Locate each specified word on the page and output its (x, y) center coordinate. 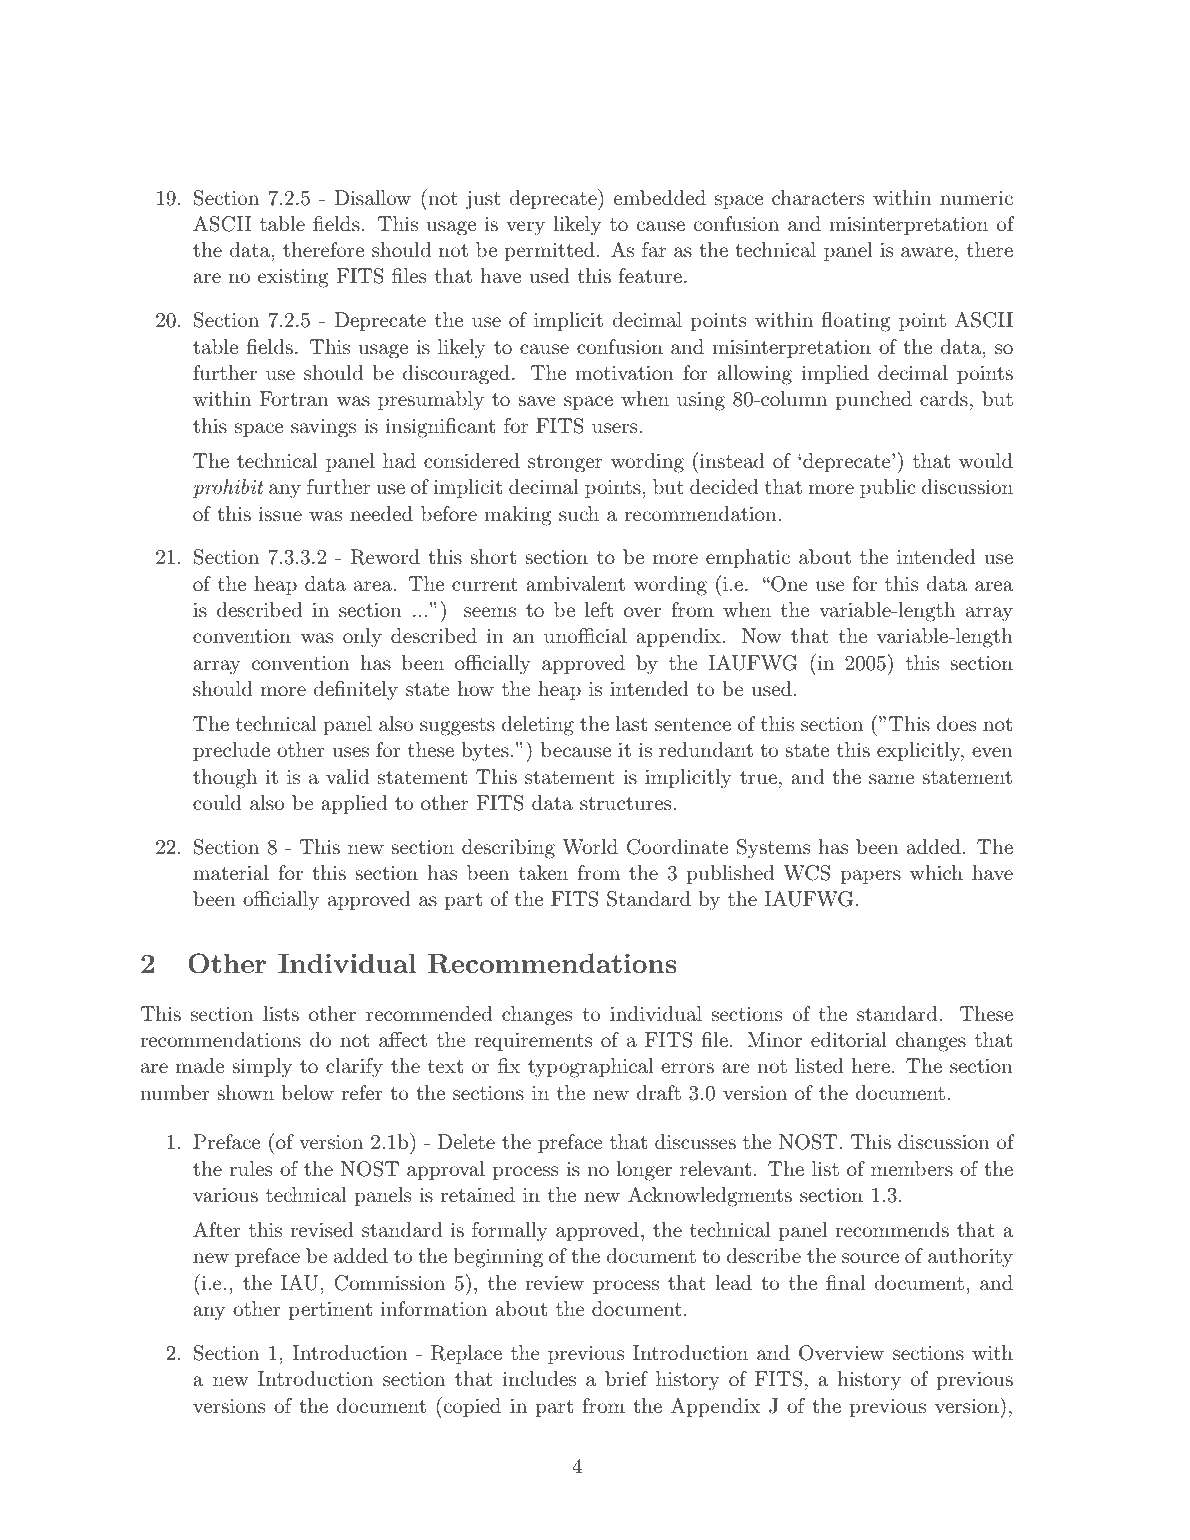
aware (927, 252)
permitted (549, 251)
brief (626, 1378)
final (846, 1282)
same (891, 779)
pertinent (330, 1311)
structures (625, 804)
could (217, 802)
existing (293, 278)
